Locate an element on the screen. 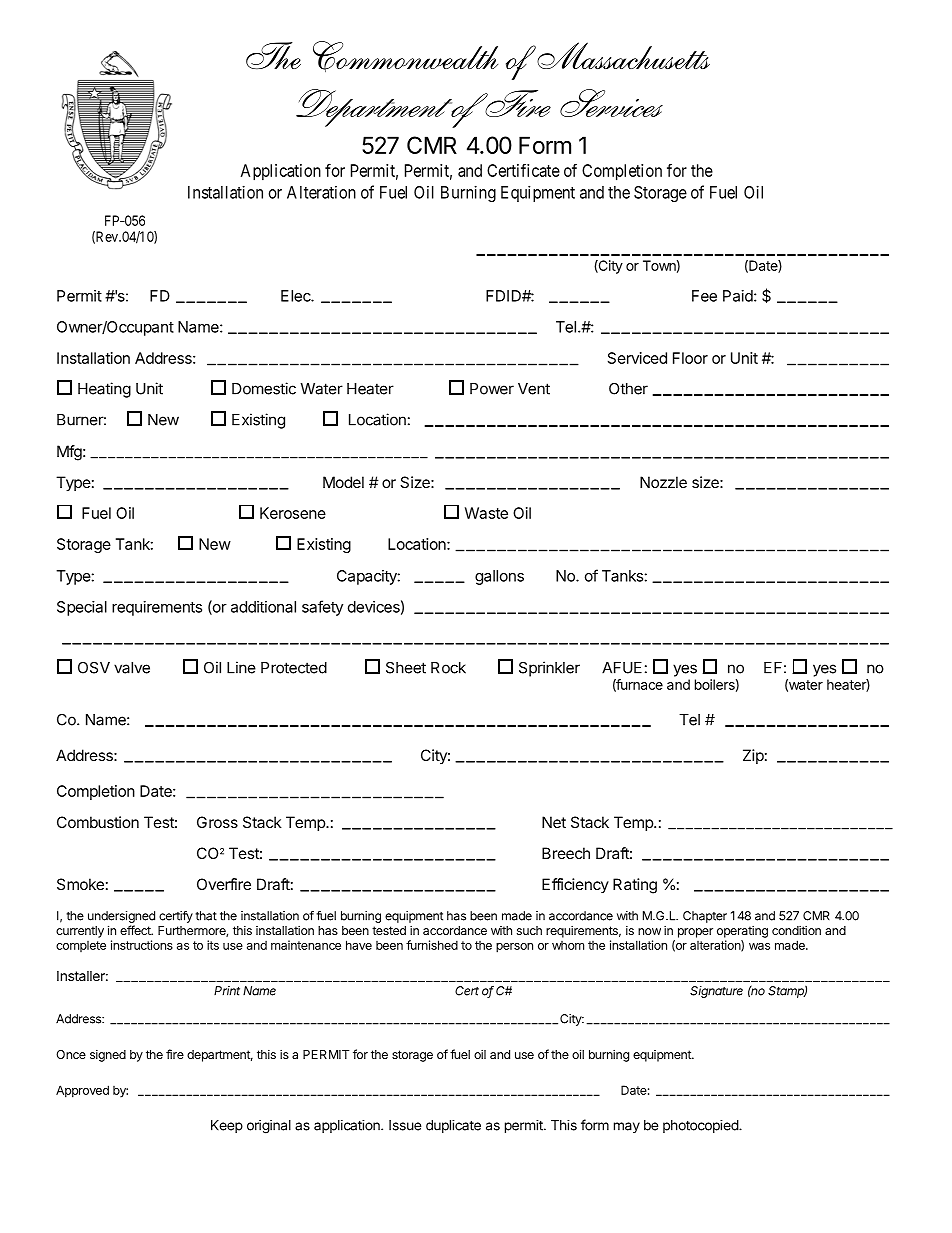 The width and height of the screenshot is (952, 1233). Waste is located at coordinates (486, 513).
